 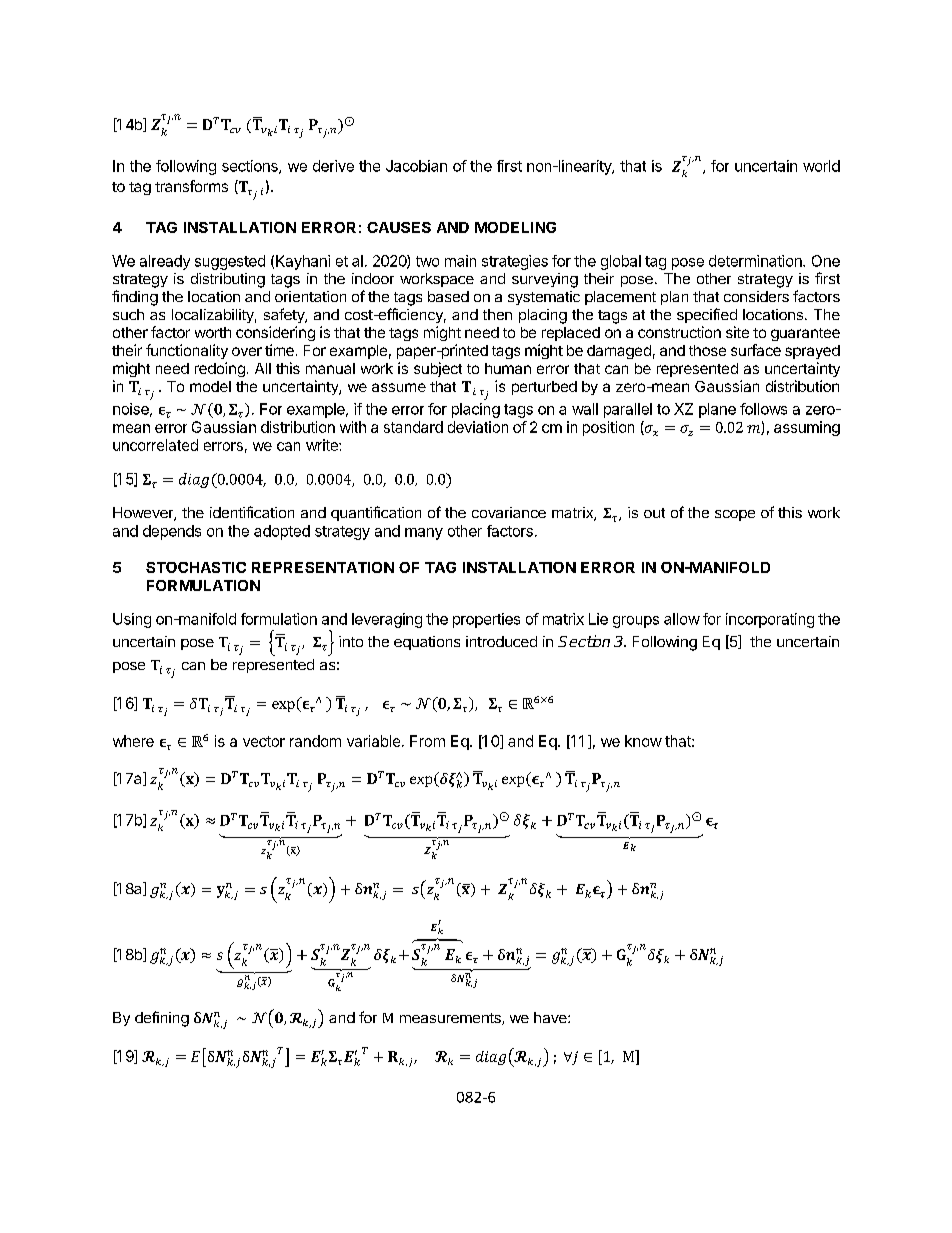 I want to click on Jacobian, so click(x=416, y=166).
